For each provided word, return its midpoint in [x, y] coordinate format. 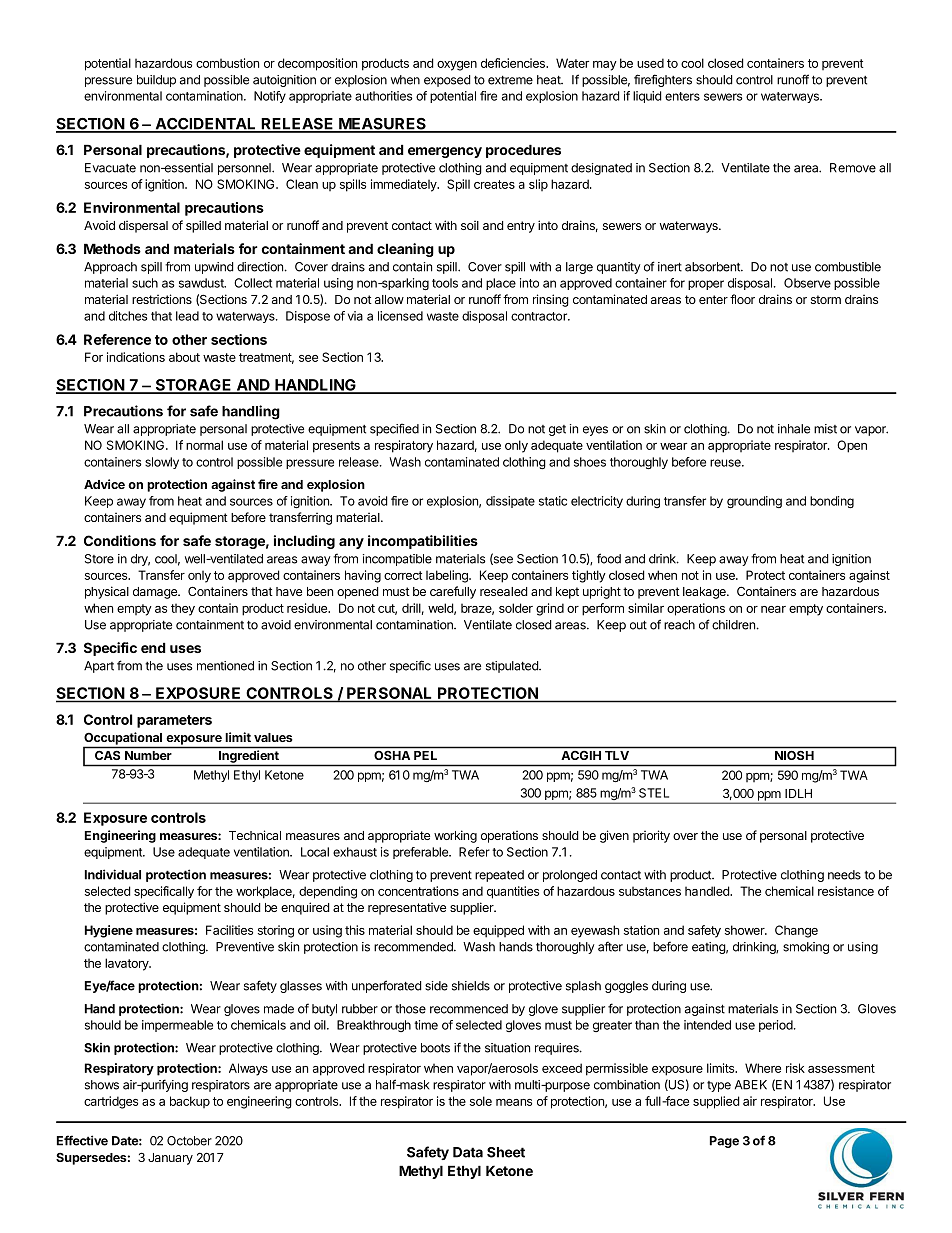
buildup [156, 81]
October [189, 1141]
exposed [447, 81]
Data [468, 1152]
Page [724, 1142]
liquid [647, 97]
